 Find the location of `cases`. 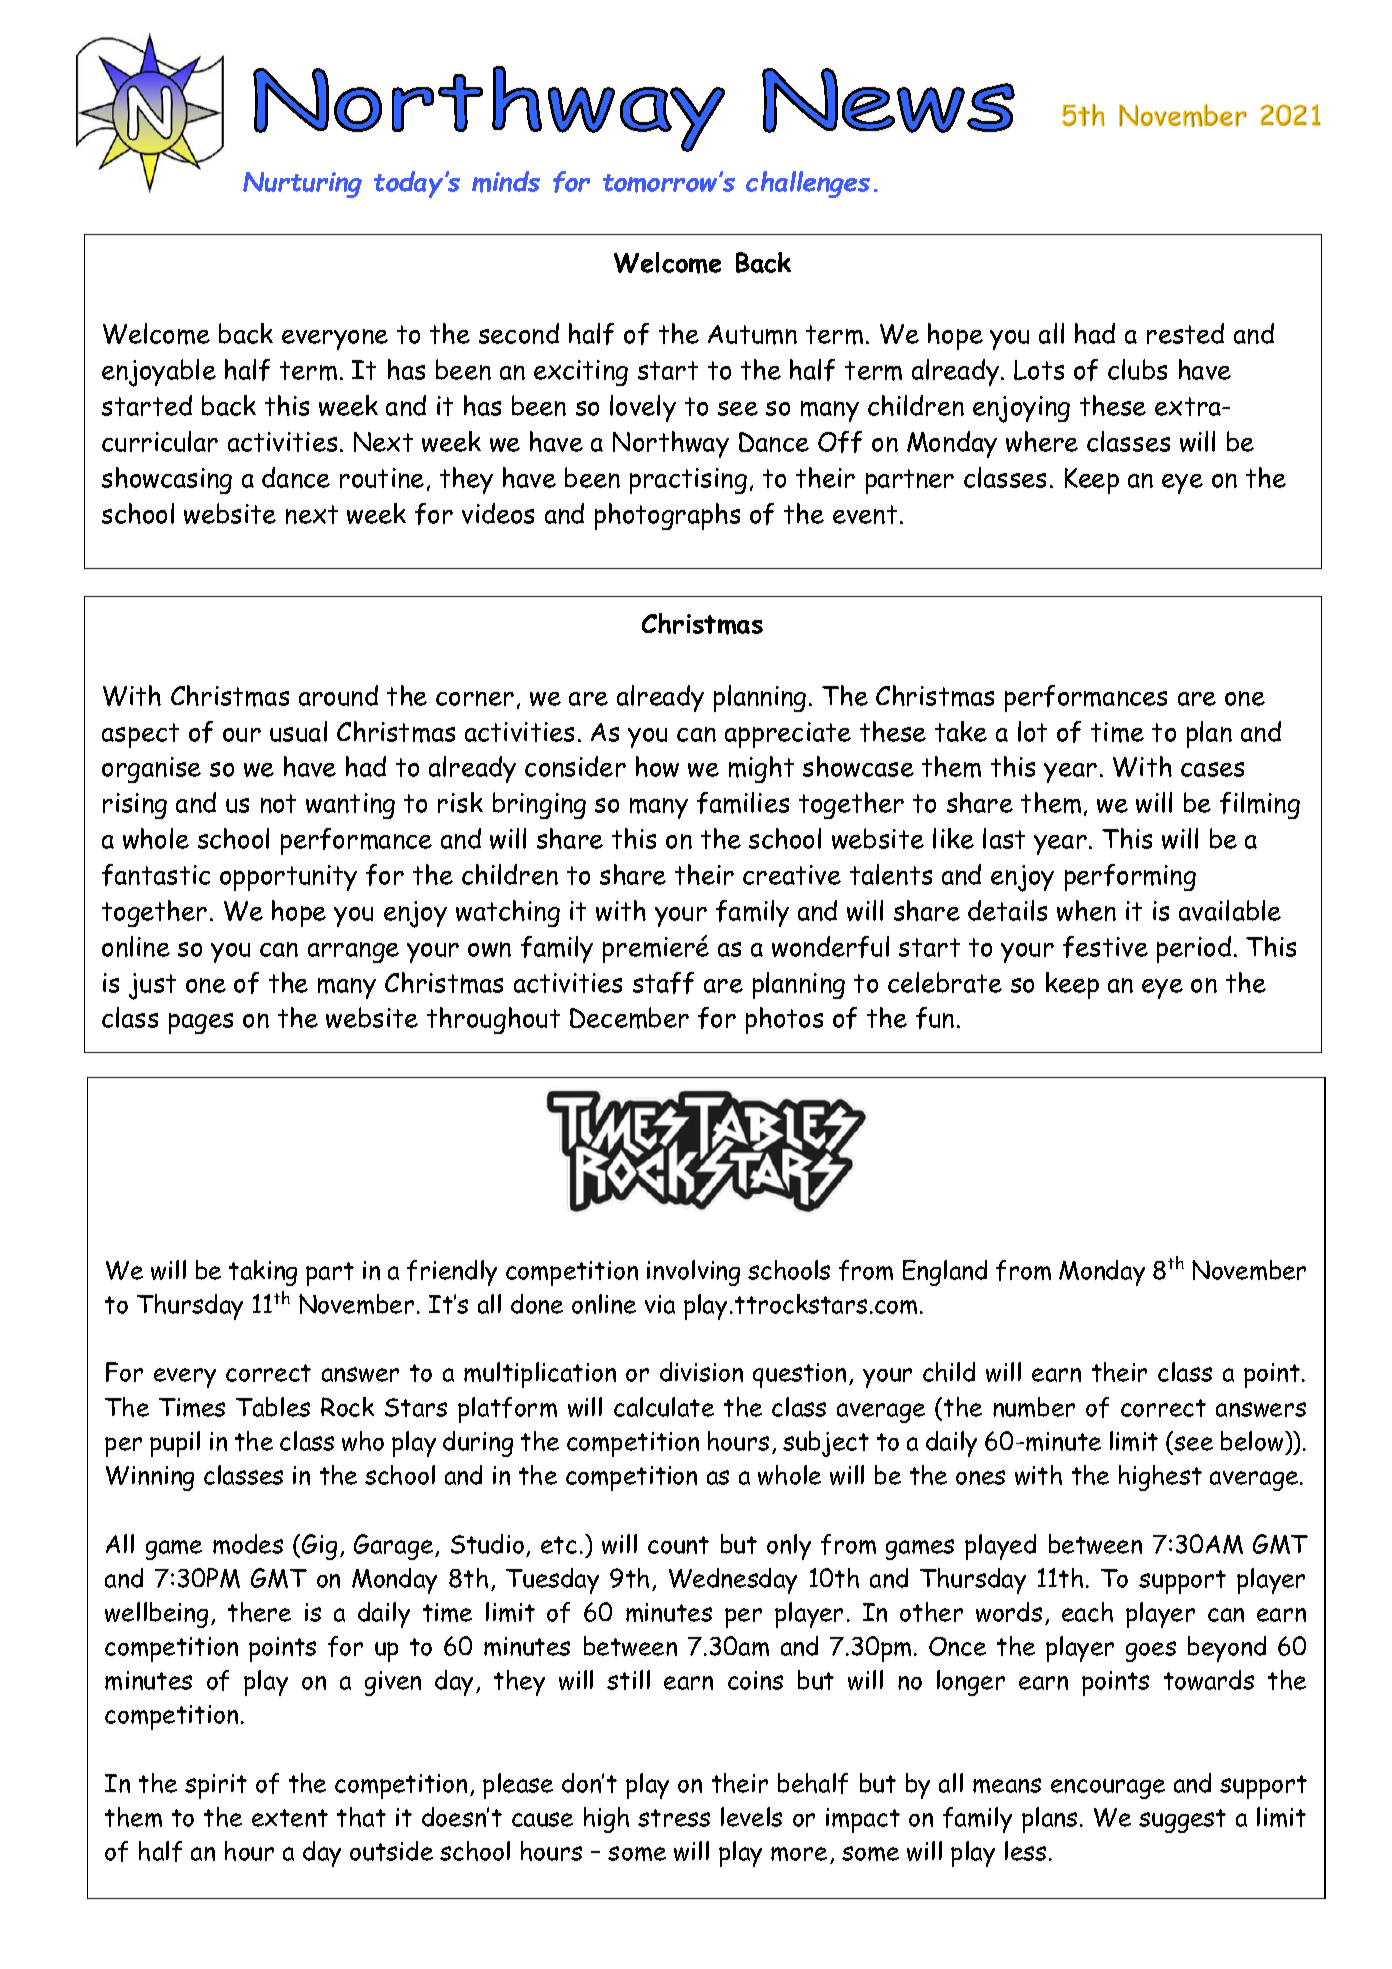

cases is located at coordinates (1212, 769).
